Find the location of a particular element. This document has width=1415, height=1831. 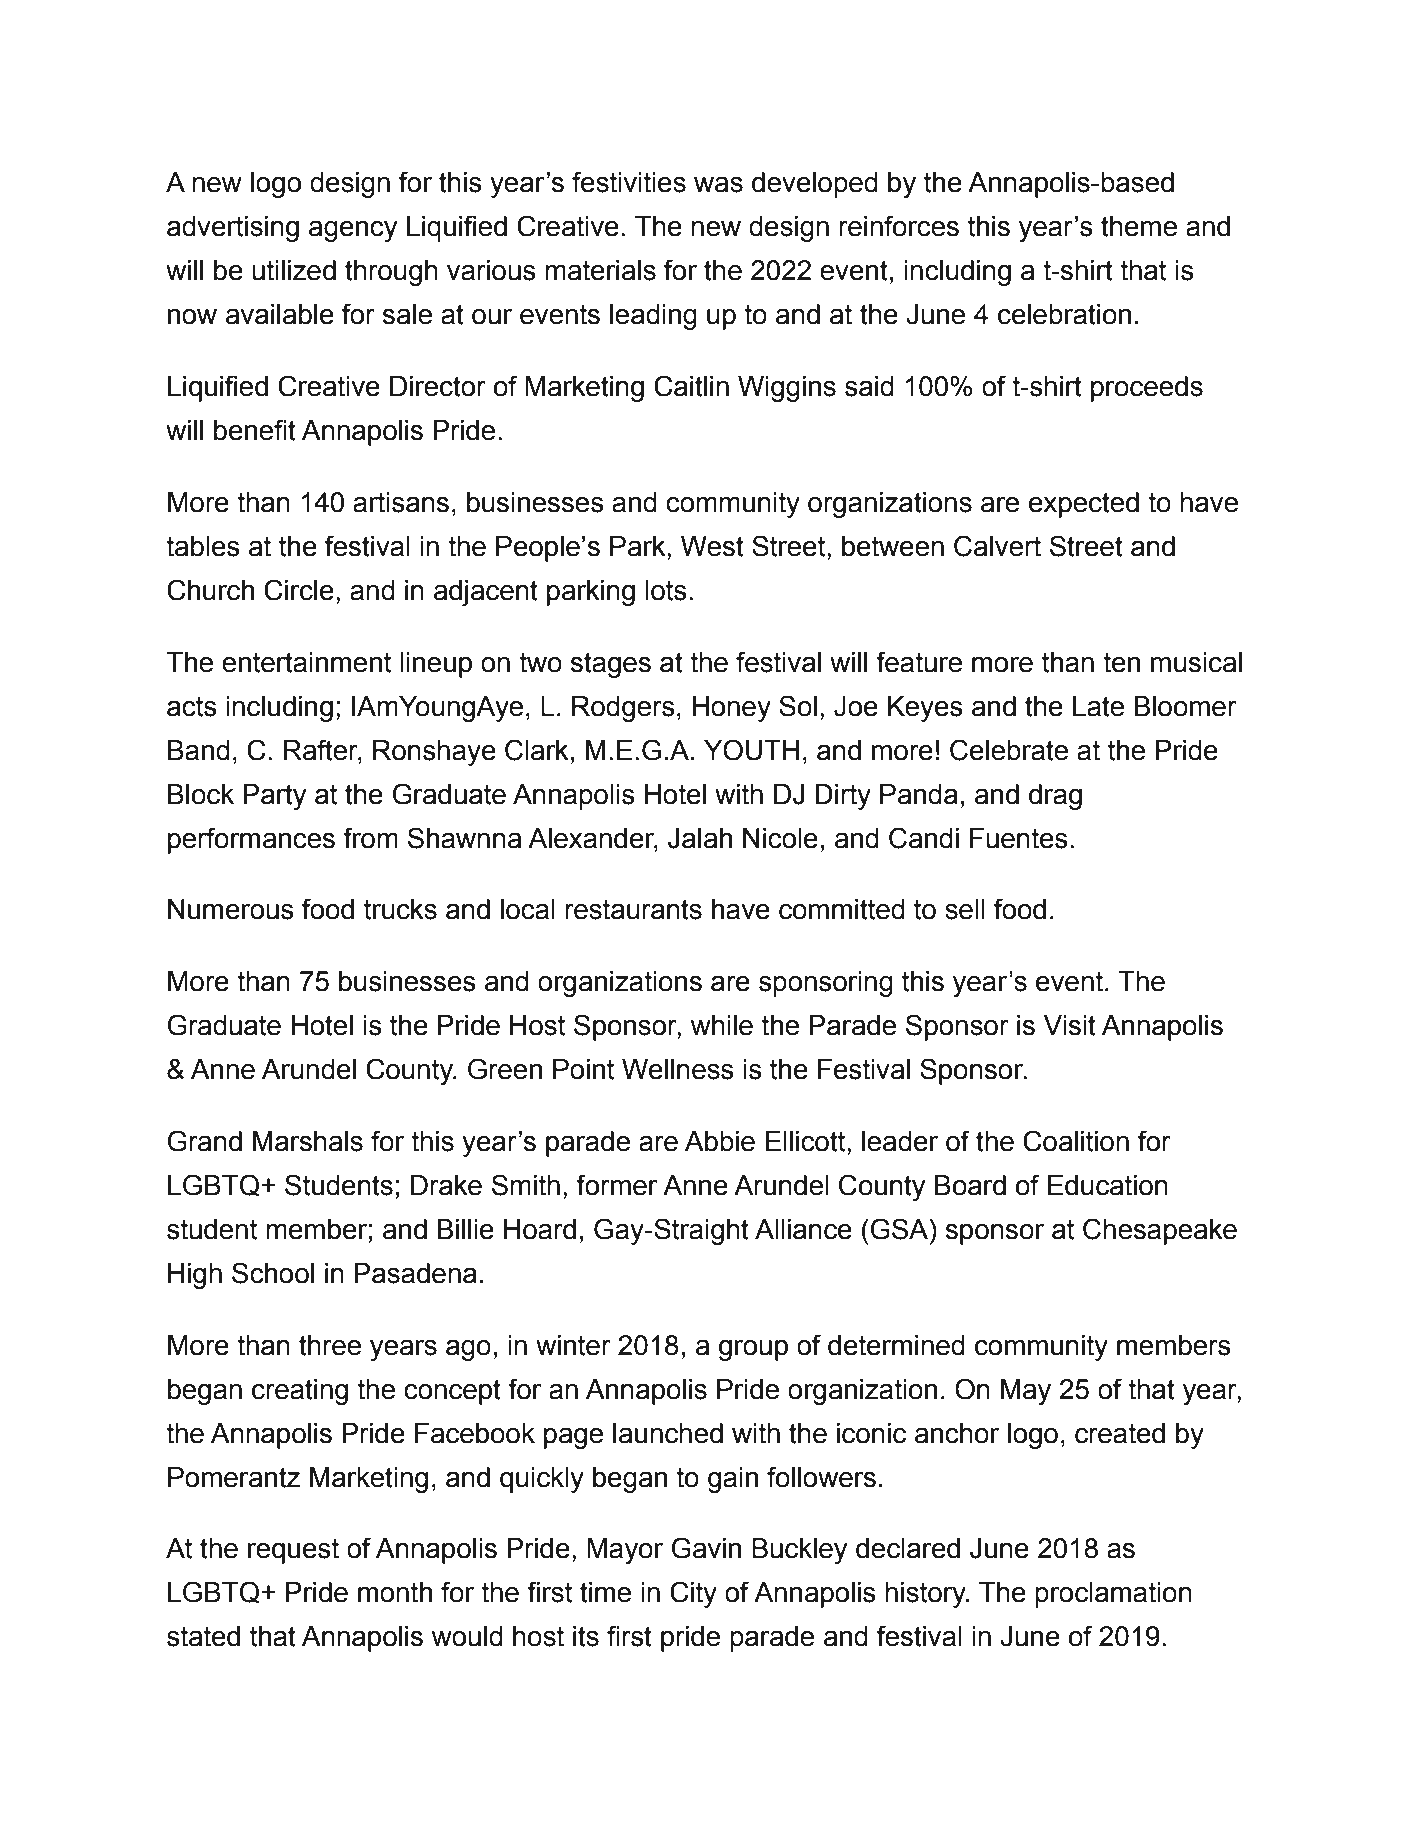

request is located at coordinates (293, 1551).
